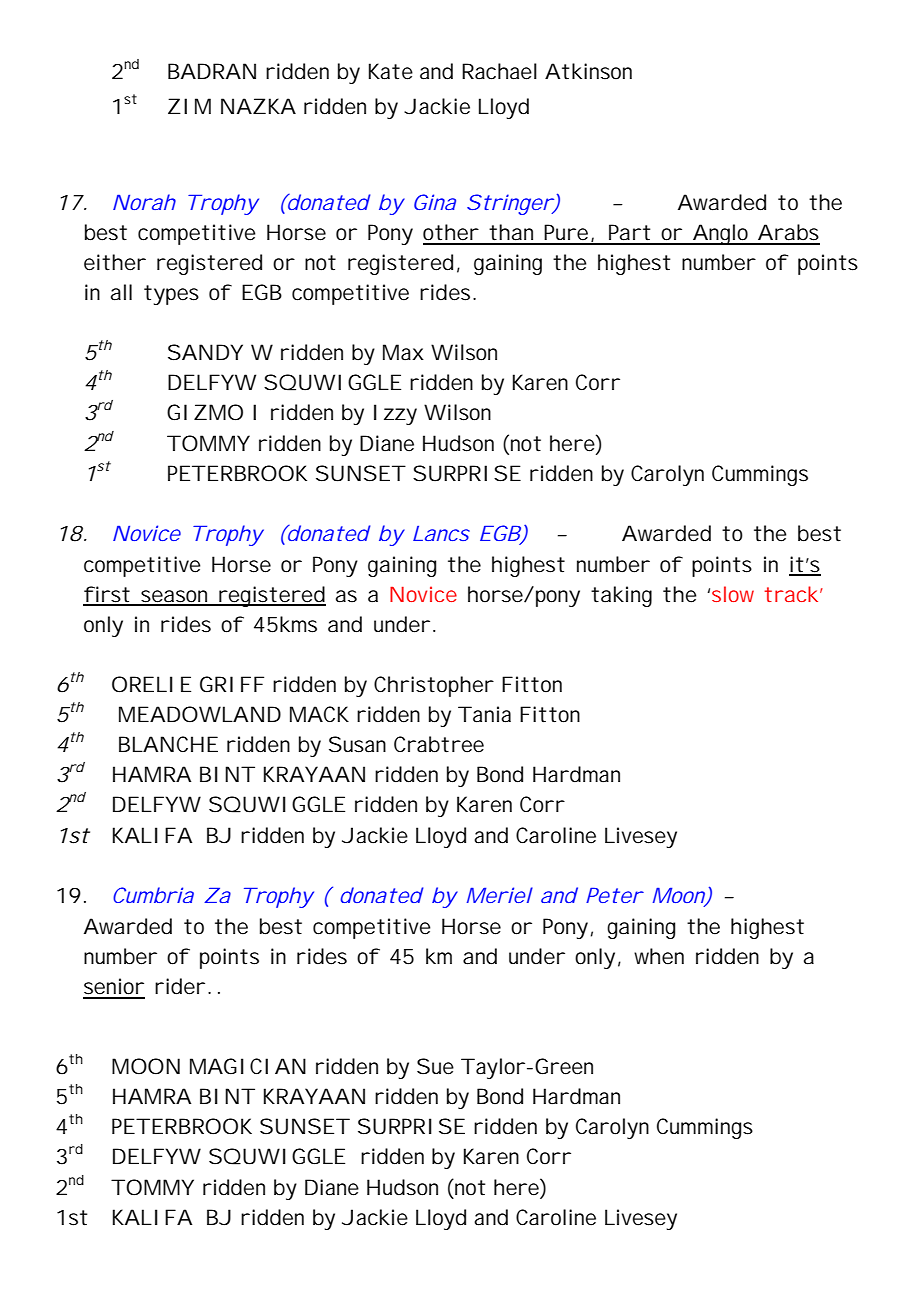 This screenshot has height=1302, width=924. I want to click on rider, so click(180, 986).
